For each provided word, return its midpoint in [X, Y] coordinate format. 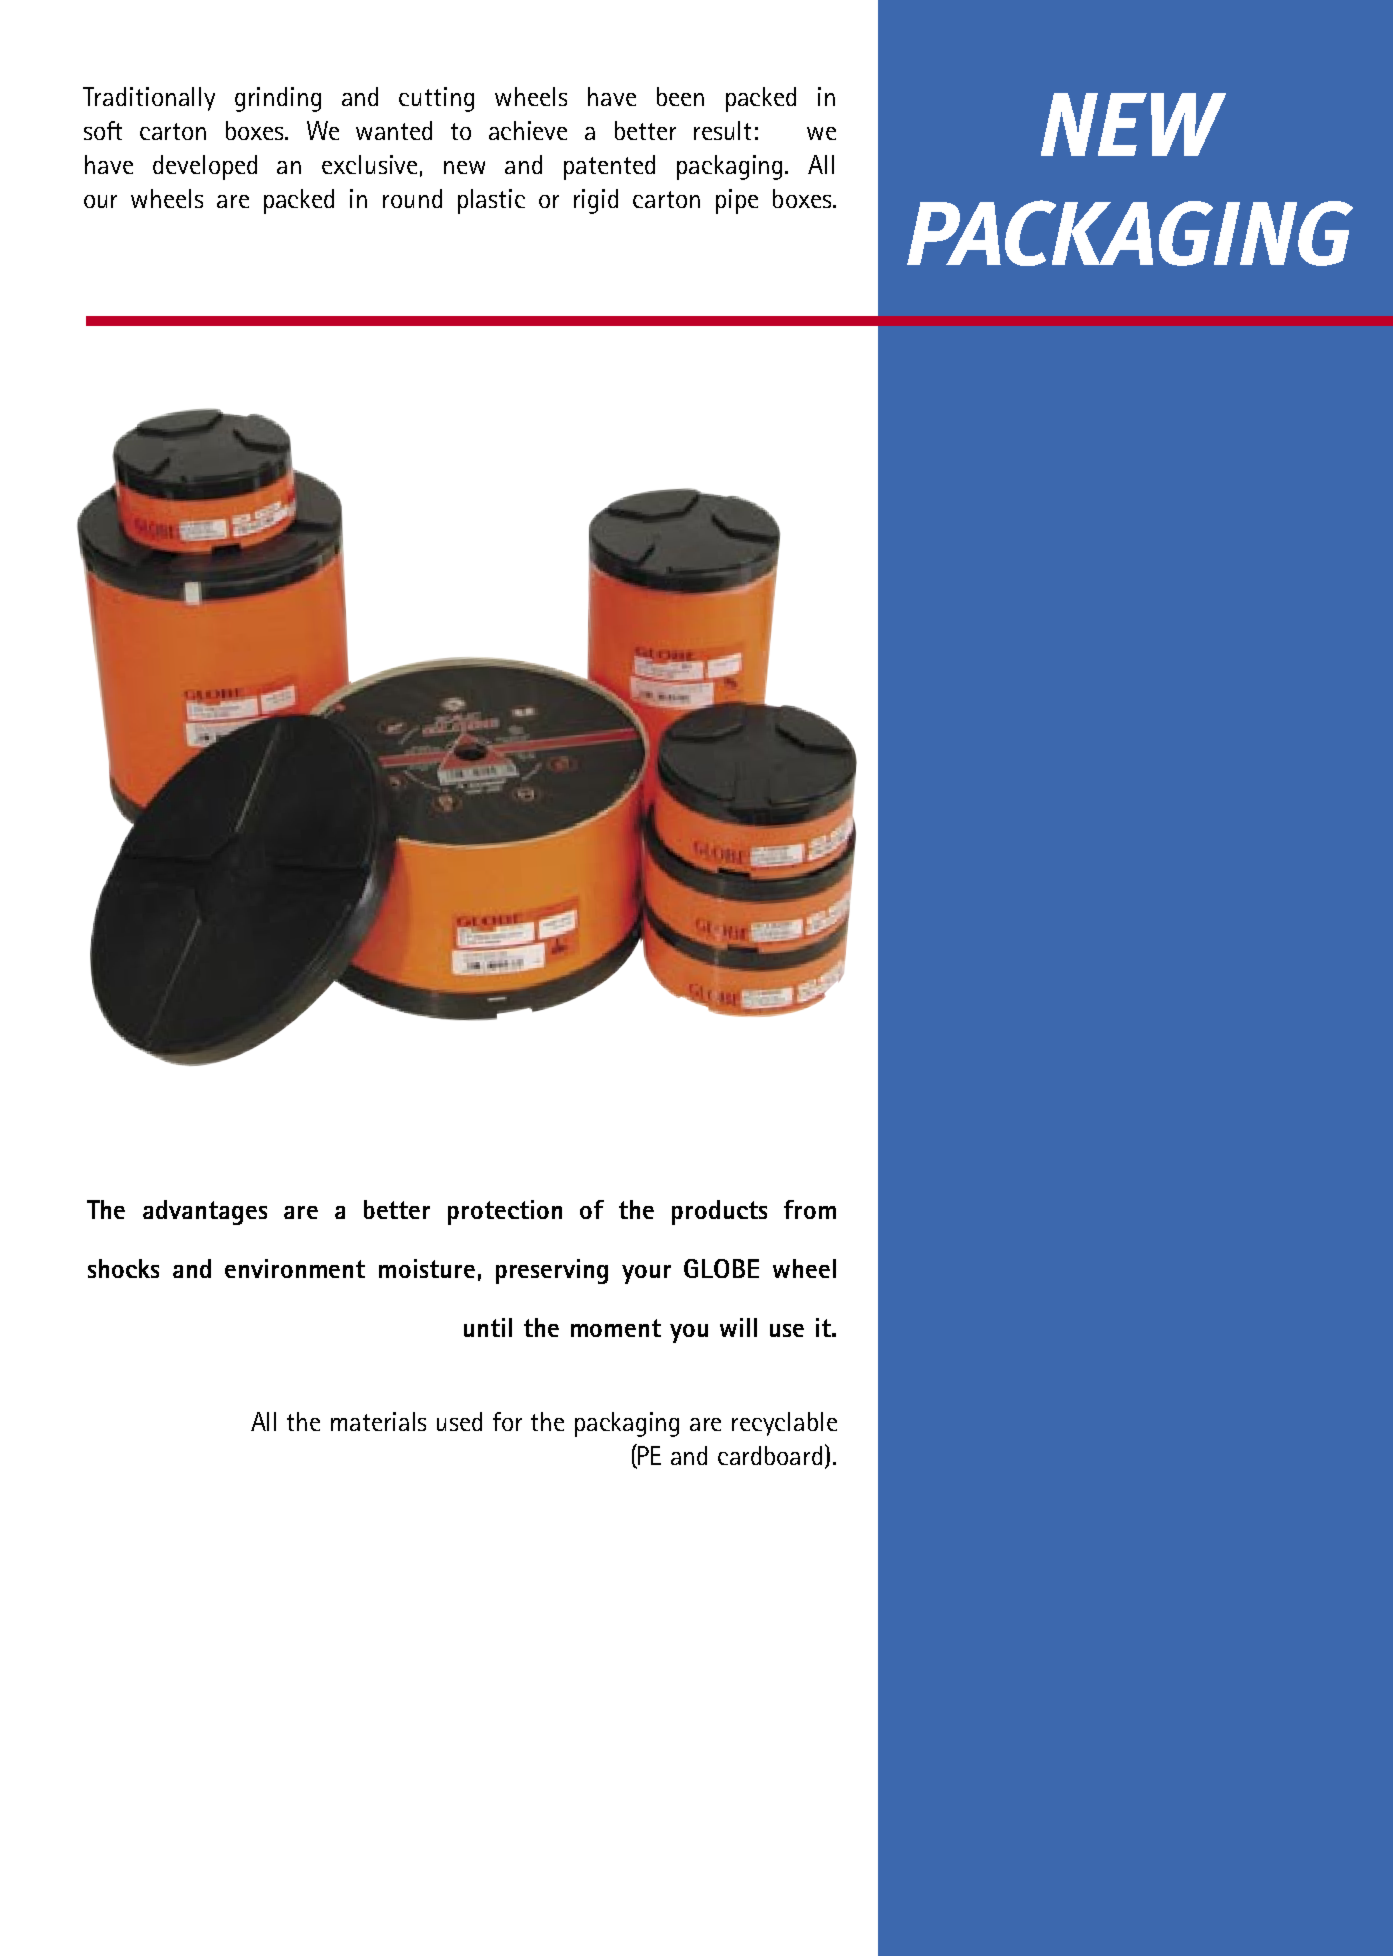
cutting [436, 99]
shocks [123, 1268]
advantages [205, 1212]
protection [505, 1212]
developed [205, 167]
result [722, 130]
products [719, 1212]
